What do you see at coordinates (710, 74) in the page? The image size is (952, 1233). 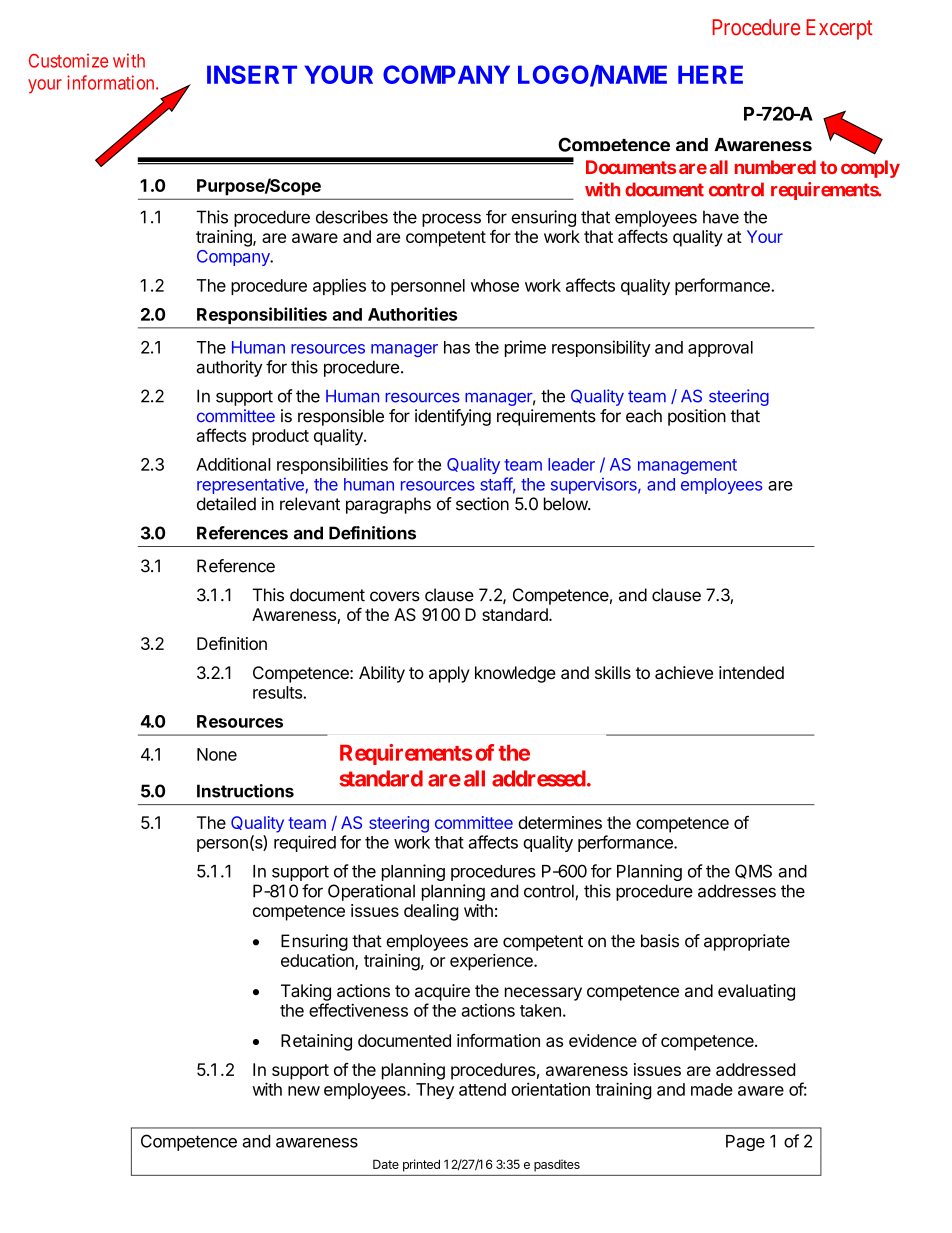 I see `HERE` at bounding box center [710, 74].
